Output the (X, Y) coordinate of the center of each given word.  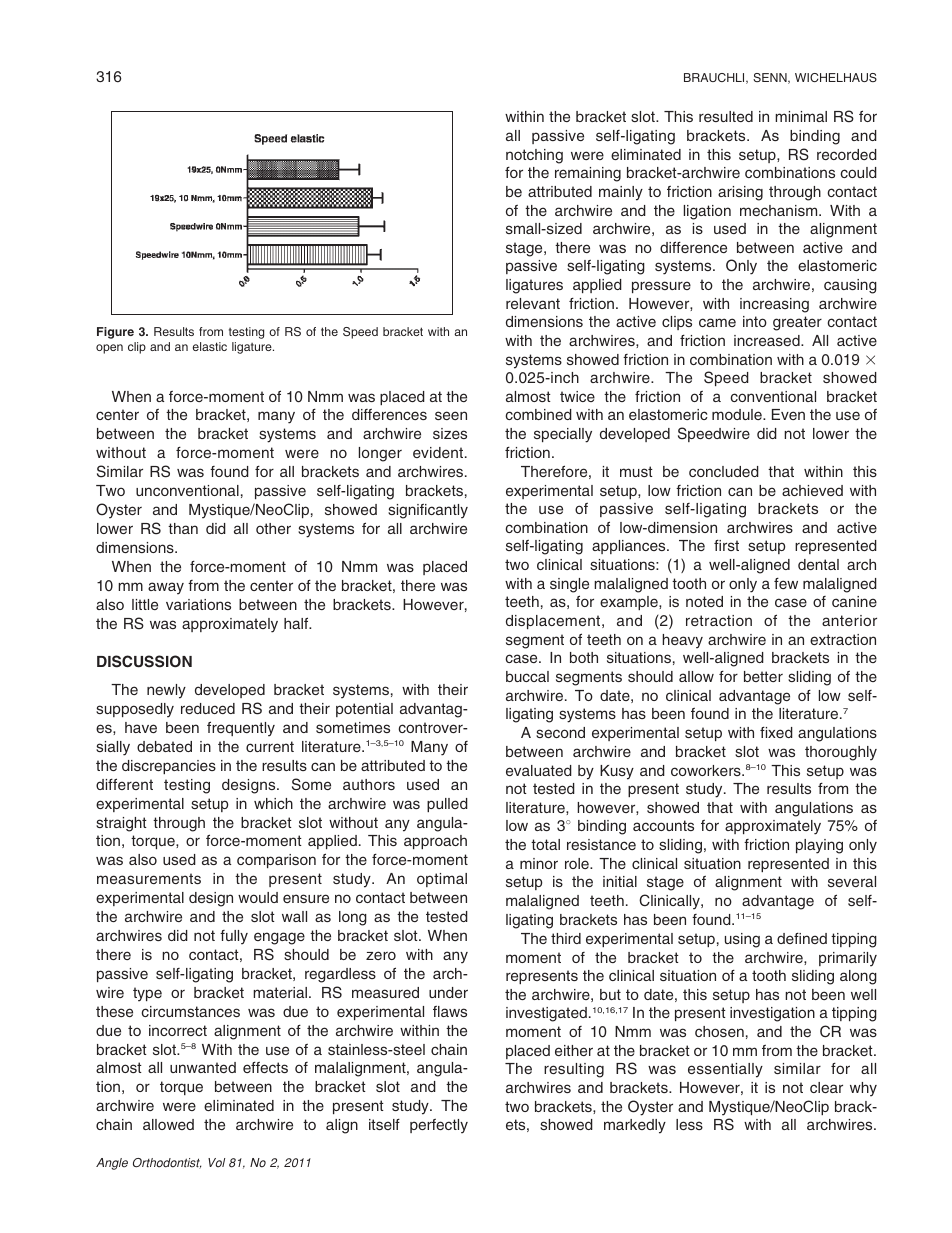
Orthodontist (167, 1163)
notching (534, 156)
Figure (115, 333)
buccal (527, 676)
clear (826, 1087)
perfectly (439, 1126)
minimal (801, 116)
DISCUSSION (144, 661)
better (763, 676)
